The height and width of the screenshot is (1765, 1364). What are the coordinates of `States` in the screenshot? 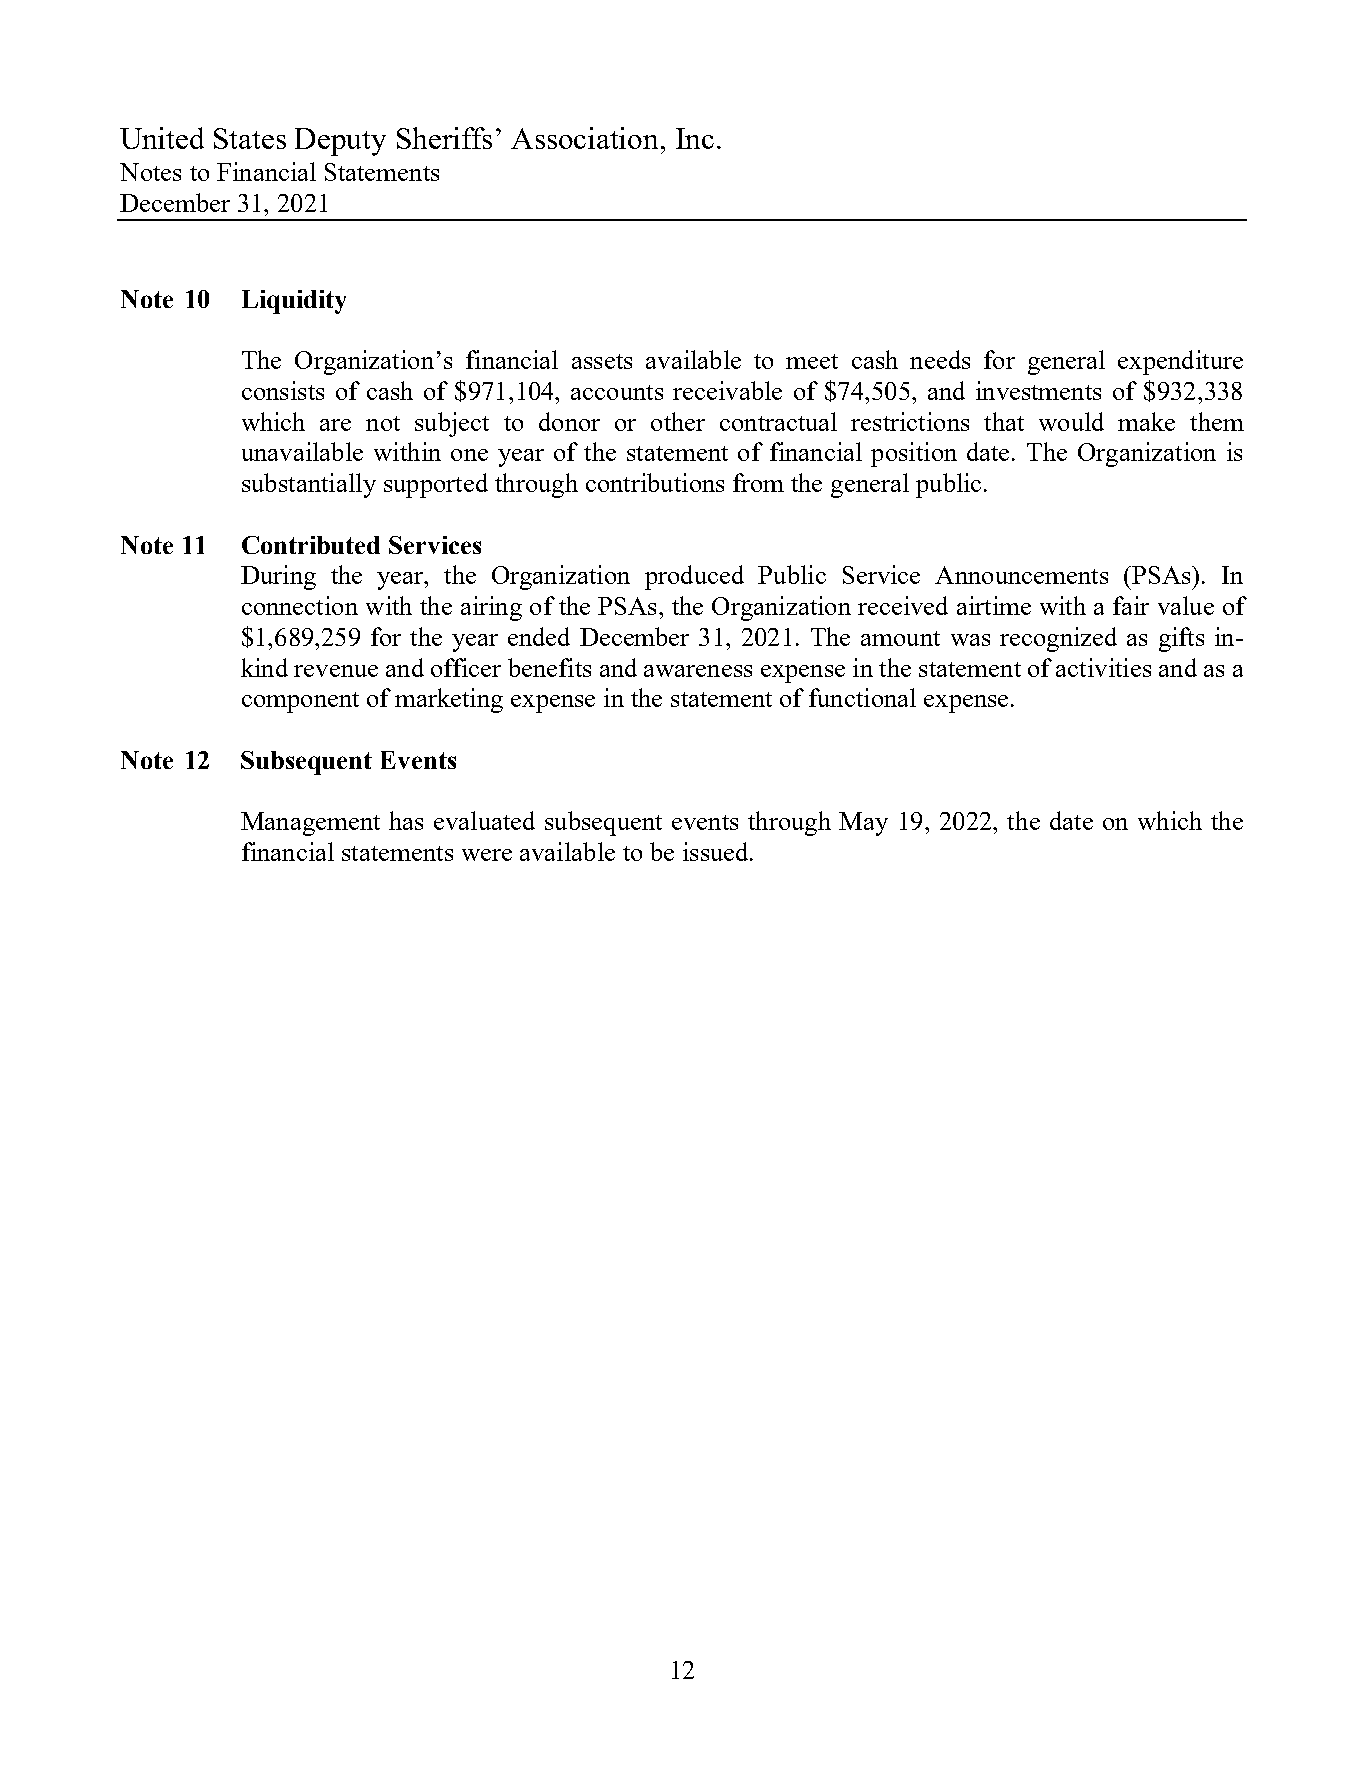 It's located at (250, 138).
